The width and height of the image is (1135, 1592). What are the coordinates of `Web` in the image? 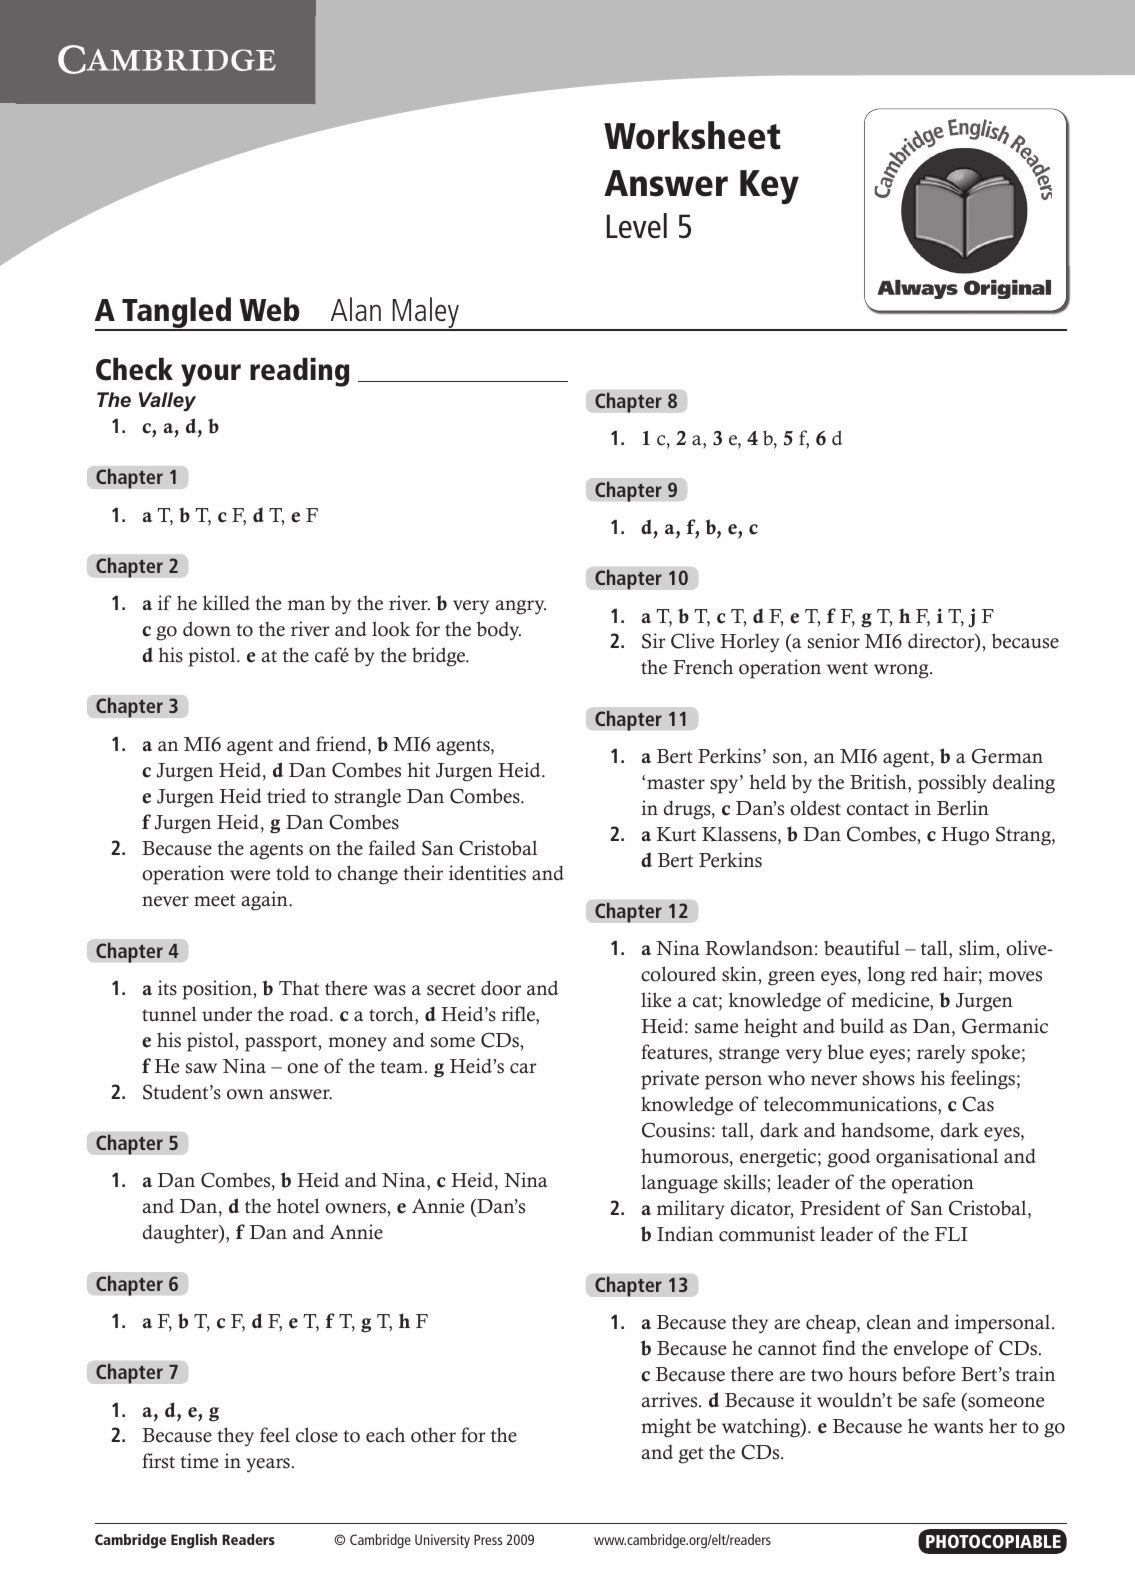 It's located at (270, 309).
